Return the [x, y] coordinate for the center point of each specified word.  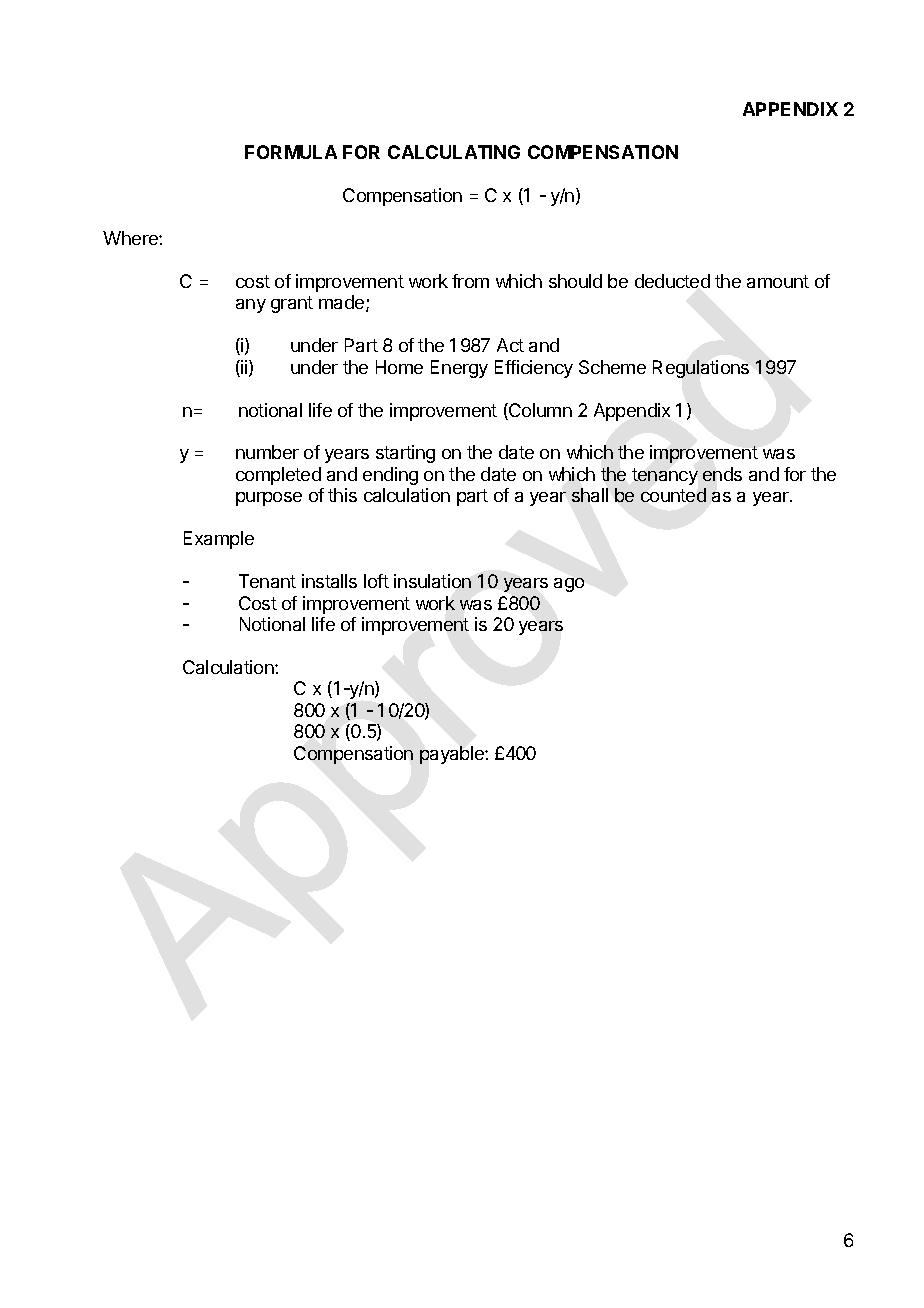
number [267, 452]
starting [405, 454]
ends [722, 474]
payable [453, 755]
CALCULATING [454, 152]
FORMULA [291, 152]
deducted [672, 281]
